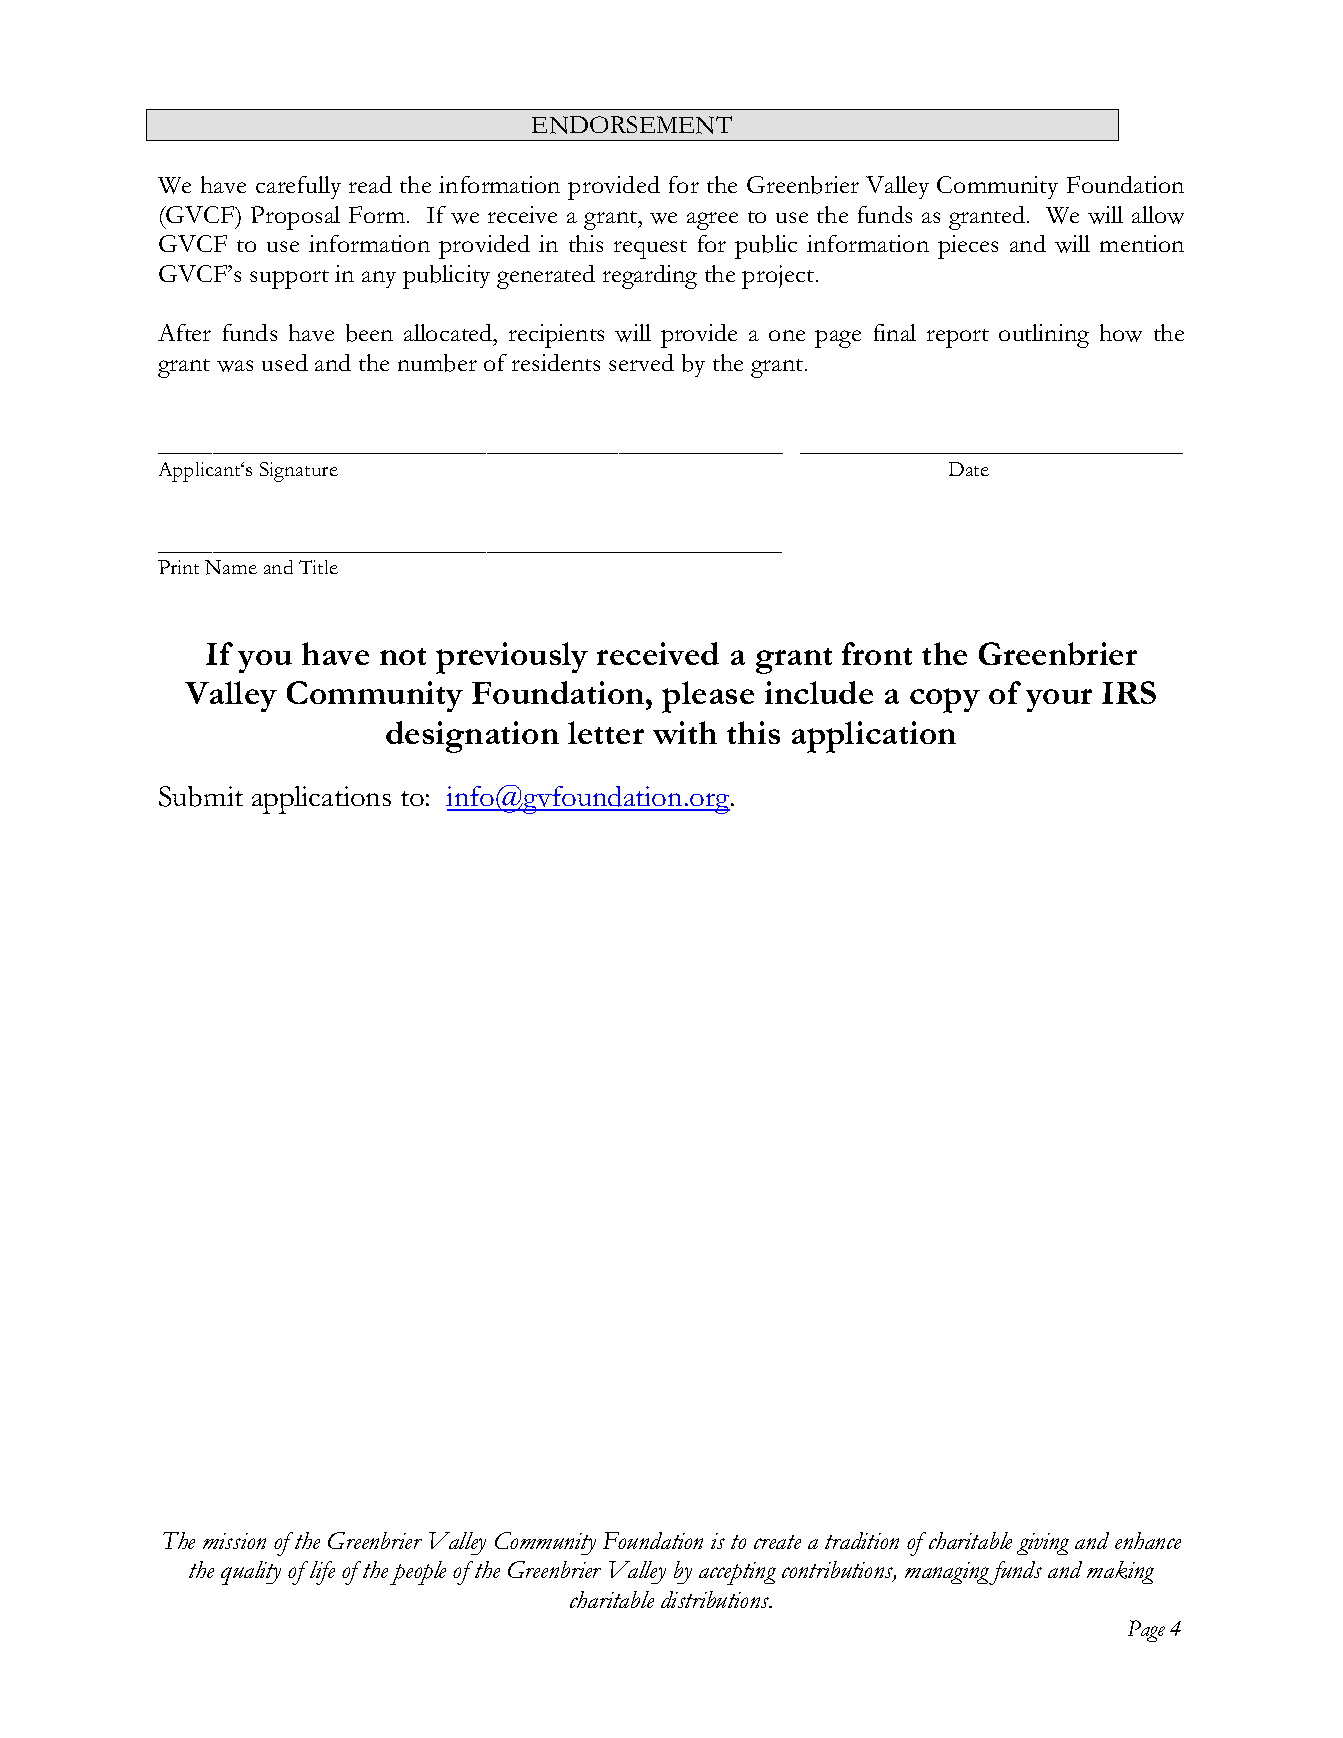 This screenshot has width=1343, height=1738. Describe the element at coordinates (298, 187) in the screenshot. I see `carefully` at that location.
